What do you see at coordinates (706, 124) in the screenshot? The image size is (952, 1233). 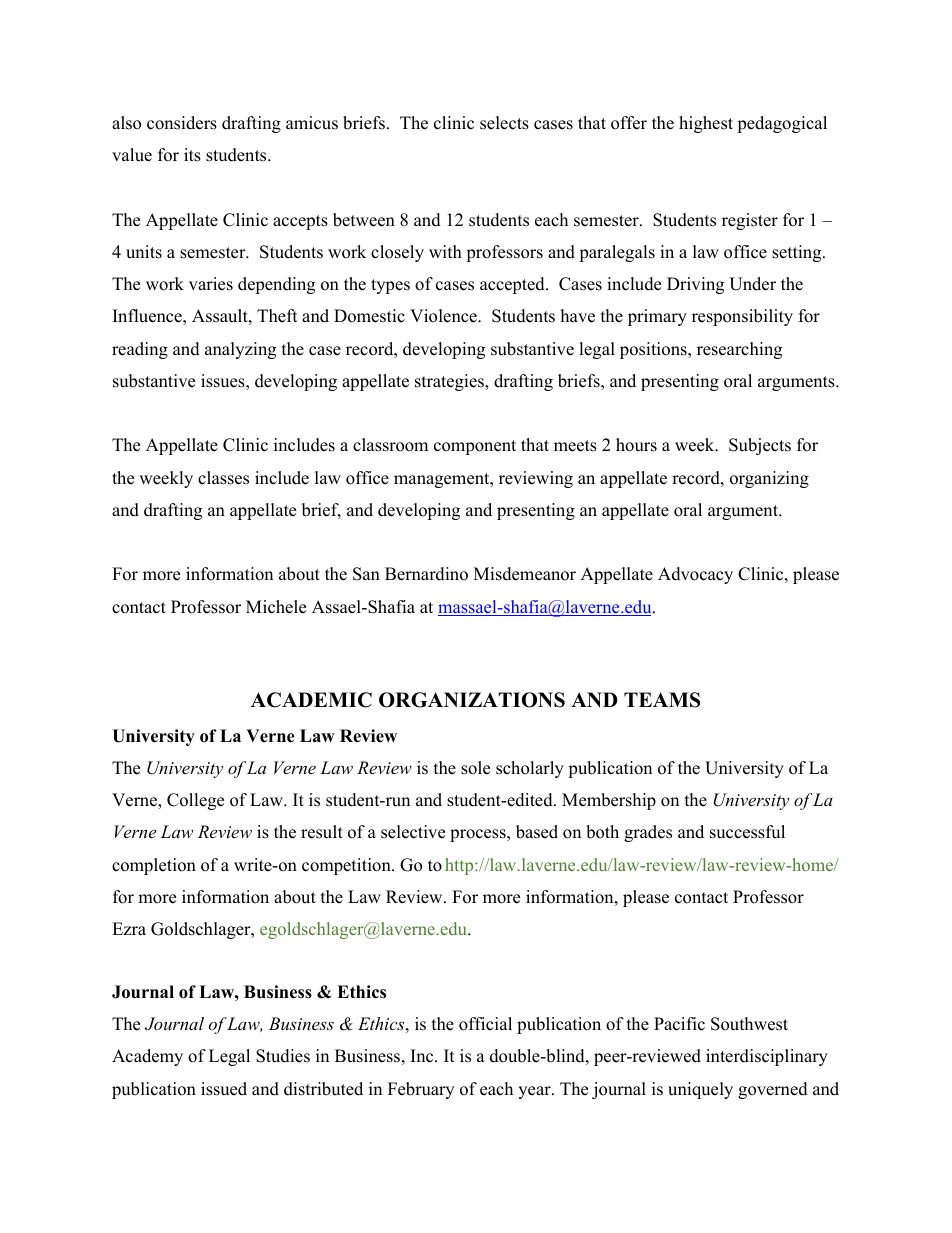 I see `highest` at bounding box center [706, 124].
